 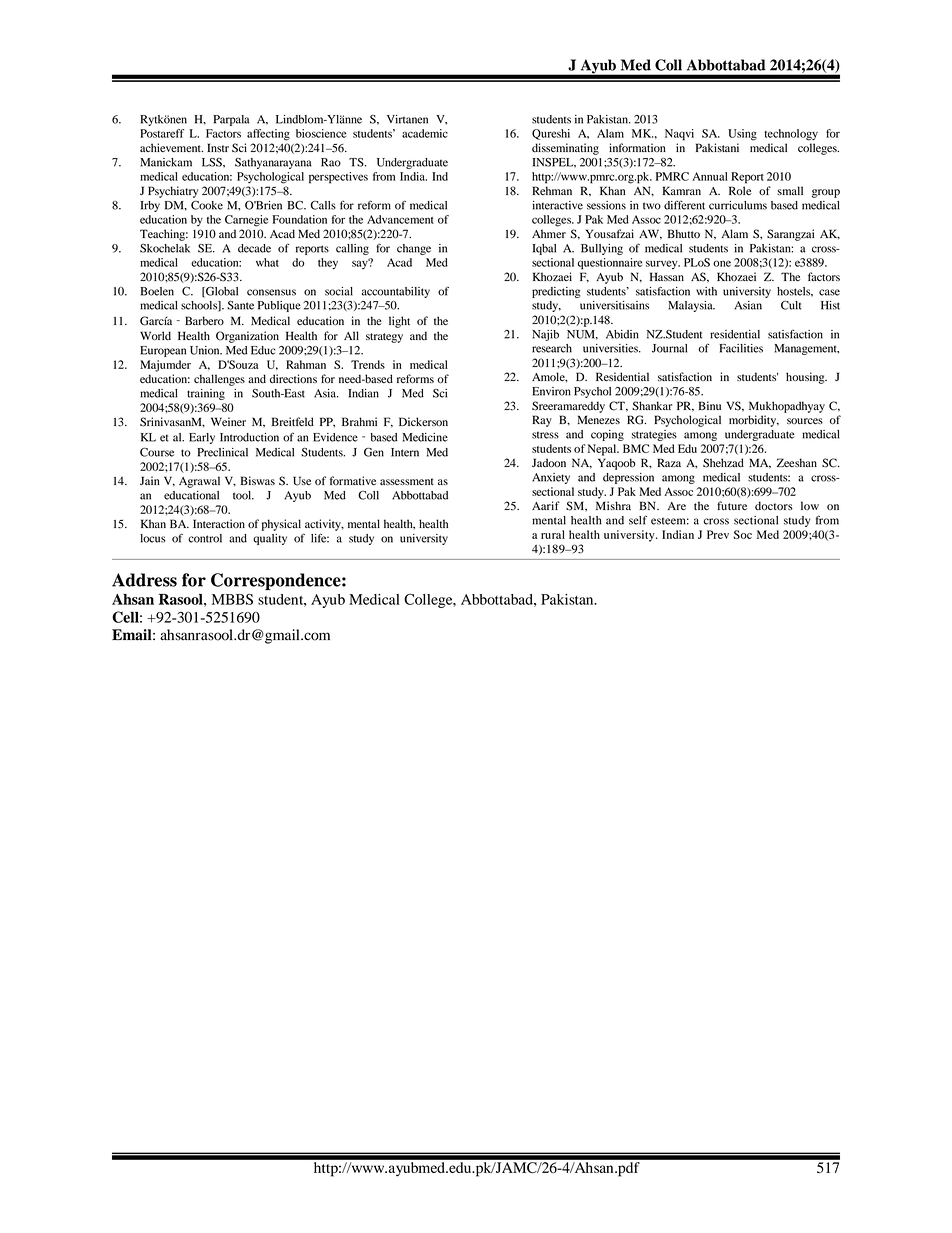 What do you see at coordinates (199, 482) in the screenshot?
I see `Agrawal` at bounding box center [199, 482].
